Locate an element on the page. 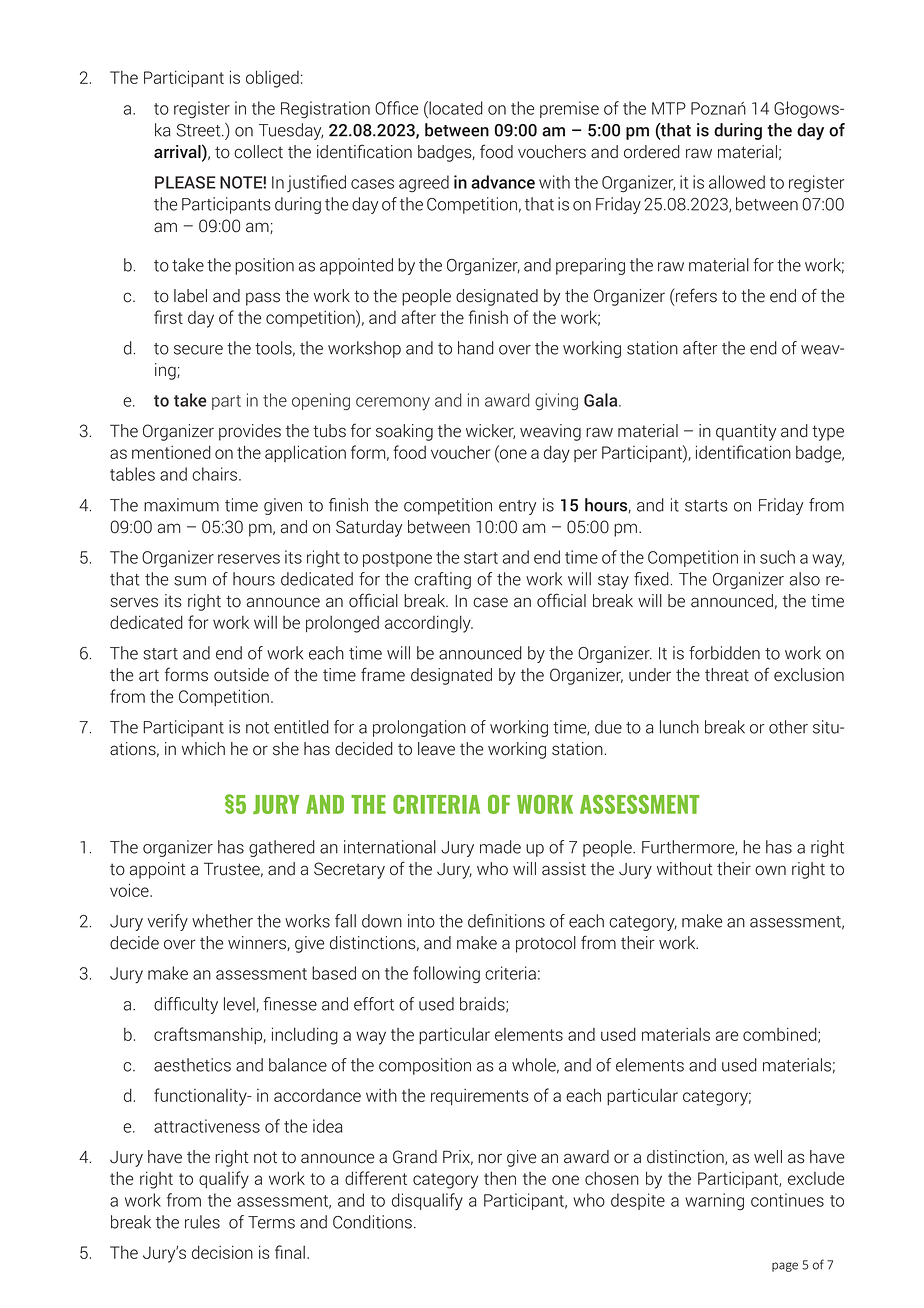  made is located at coordinates (500, 847).
